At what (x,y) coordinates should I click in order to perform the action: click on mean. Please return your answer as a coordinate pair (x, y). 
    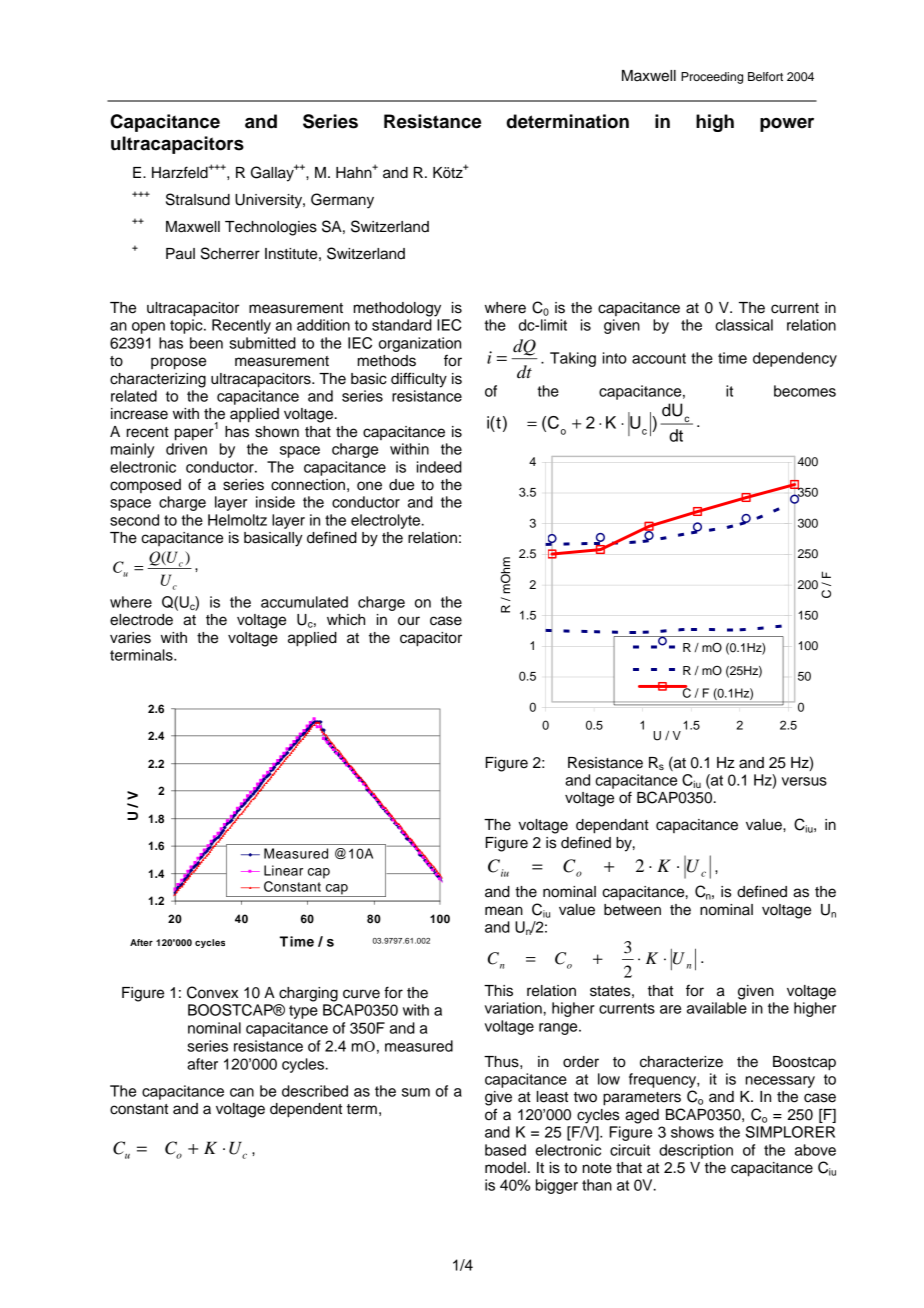
    Looking at the image, I should click on (504, 911).
